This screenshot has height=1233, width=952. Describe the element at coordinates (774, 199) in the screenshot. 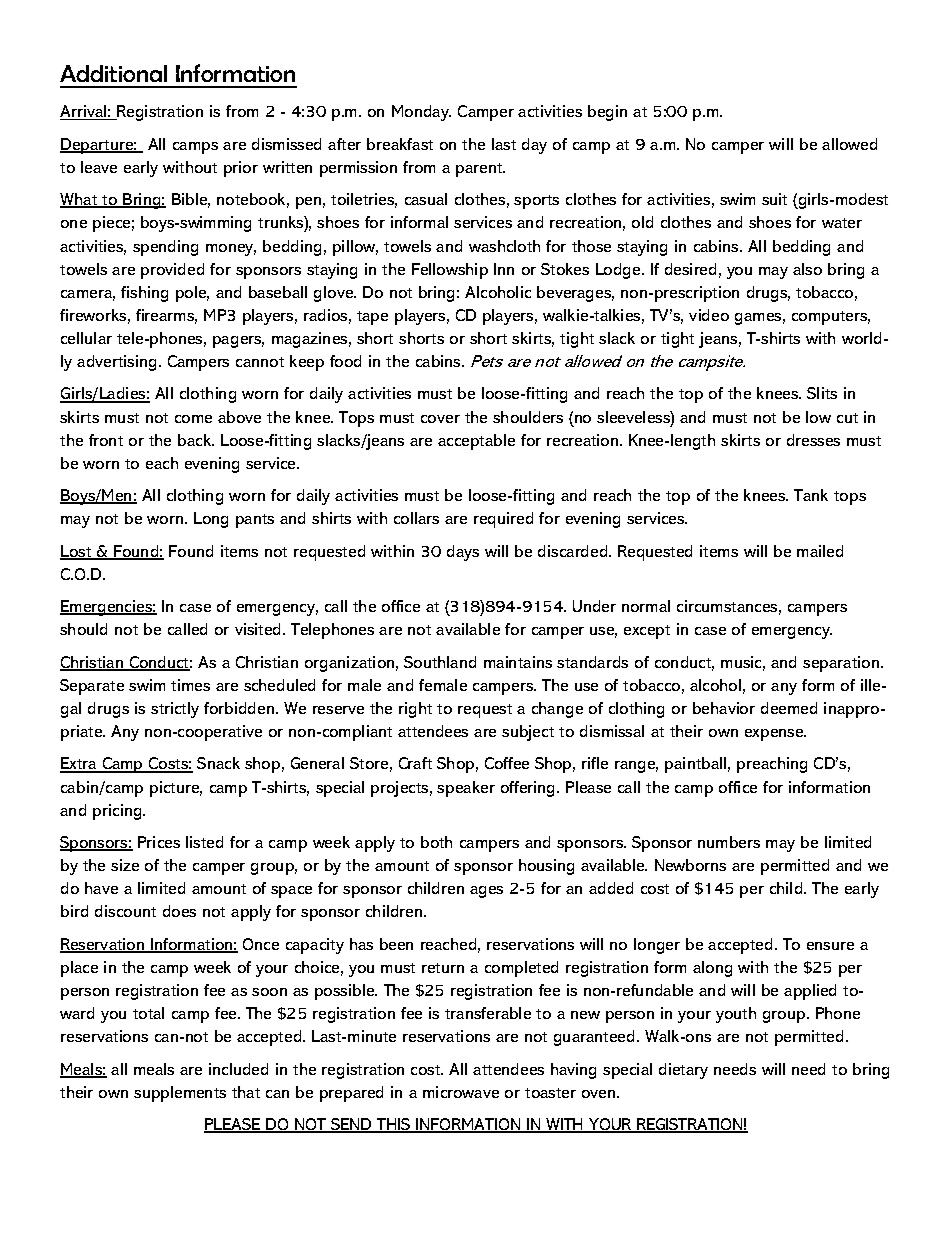

I see `suit` at that location.
